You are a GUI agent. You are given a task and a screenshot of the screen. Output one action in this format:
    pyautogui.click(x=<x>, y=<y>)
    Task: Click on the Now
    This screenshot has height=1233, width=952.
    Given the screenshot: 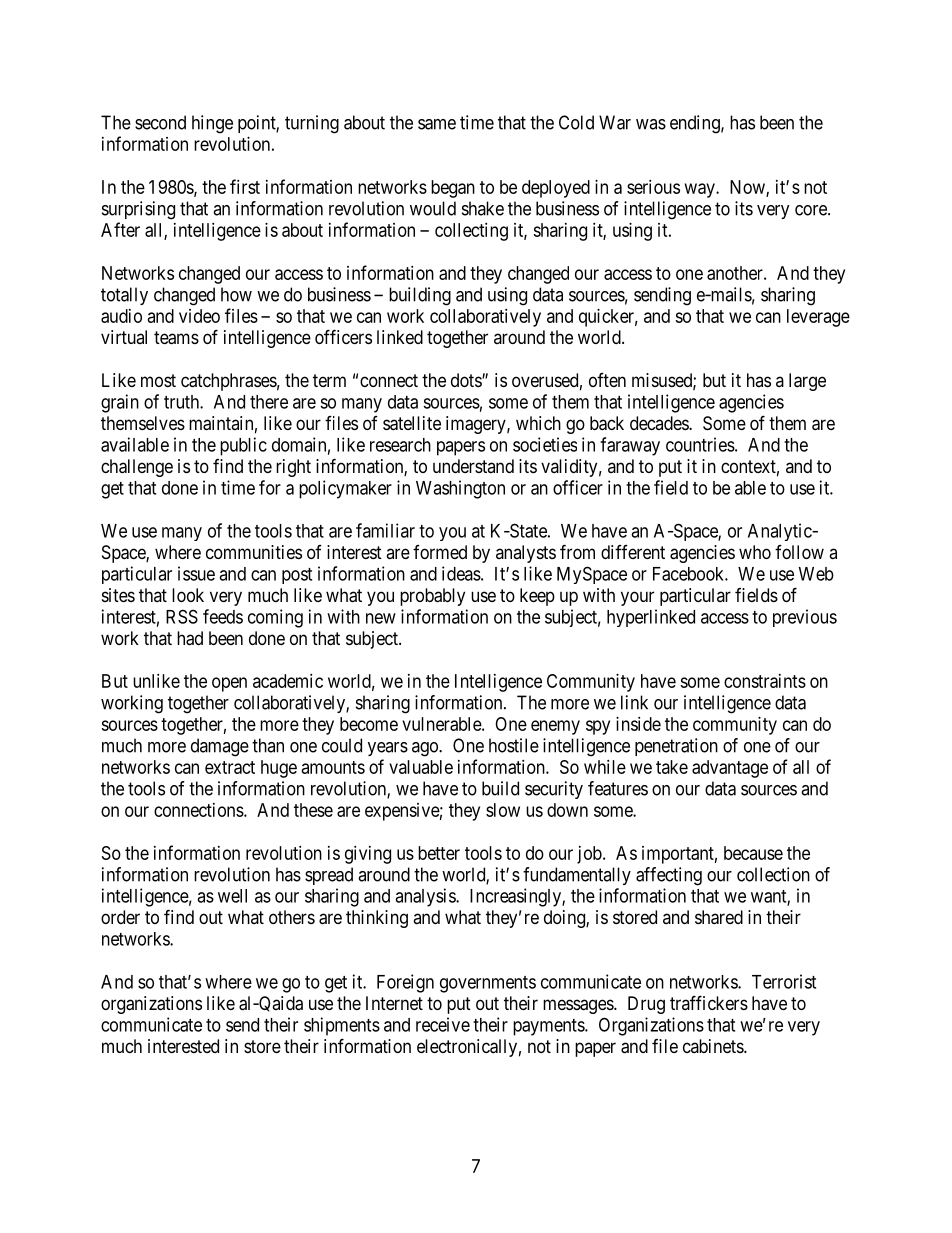 What is the action you would take?
    pyautogui.click(x=748, y=188)
